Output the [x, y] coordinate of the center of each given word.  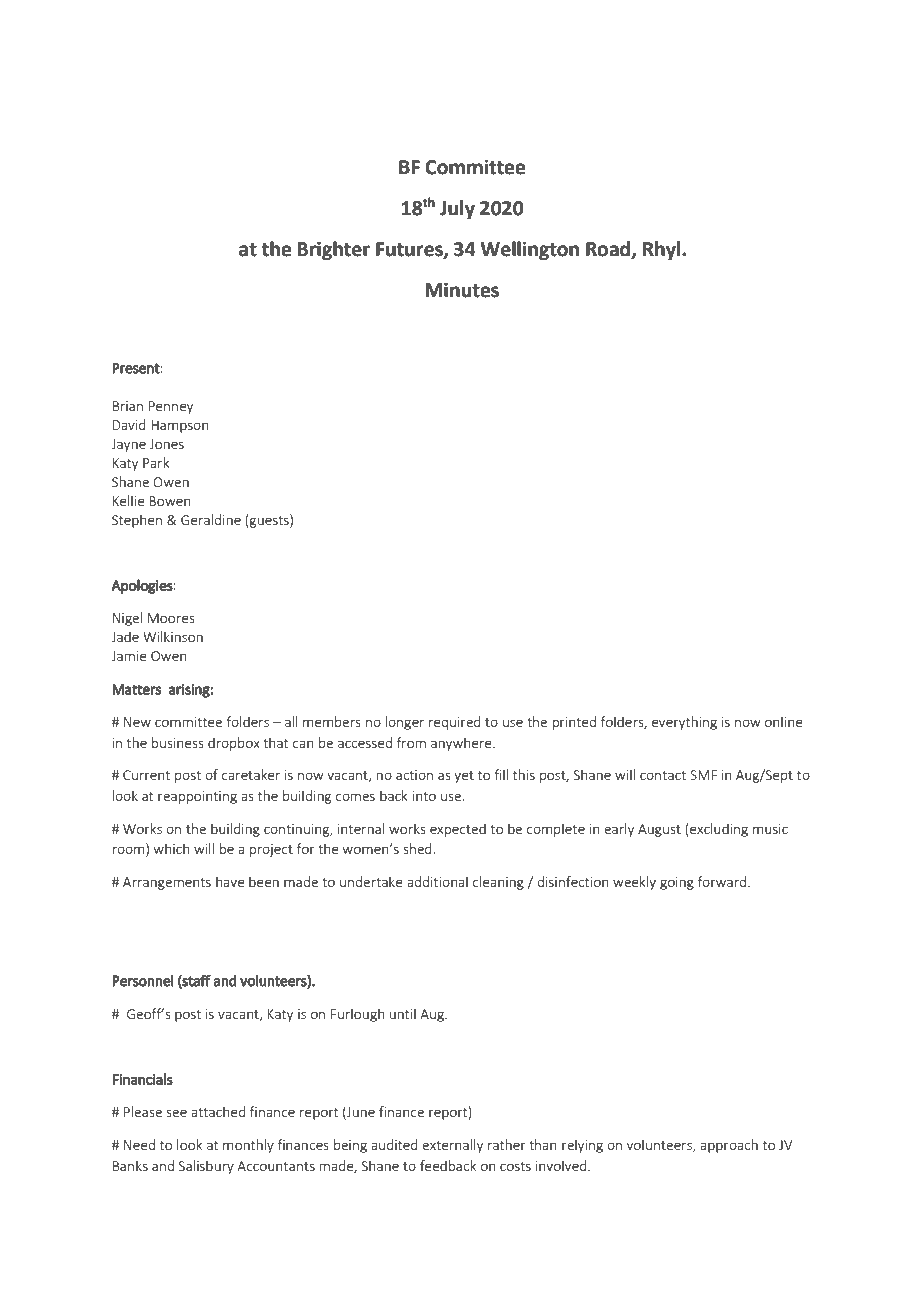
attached [218, 1111]
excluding [719, 830]
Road [608, 249]
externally [452, 1146]
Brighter [333, 250]
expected [458, 830]
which [172, 848]
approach [729, 1146]
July [457, 209]
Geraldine [211, 519]
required [455, 723]
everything [684, 723]
